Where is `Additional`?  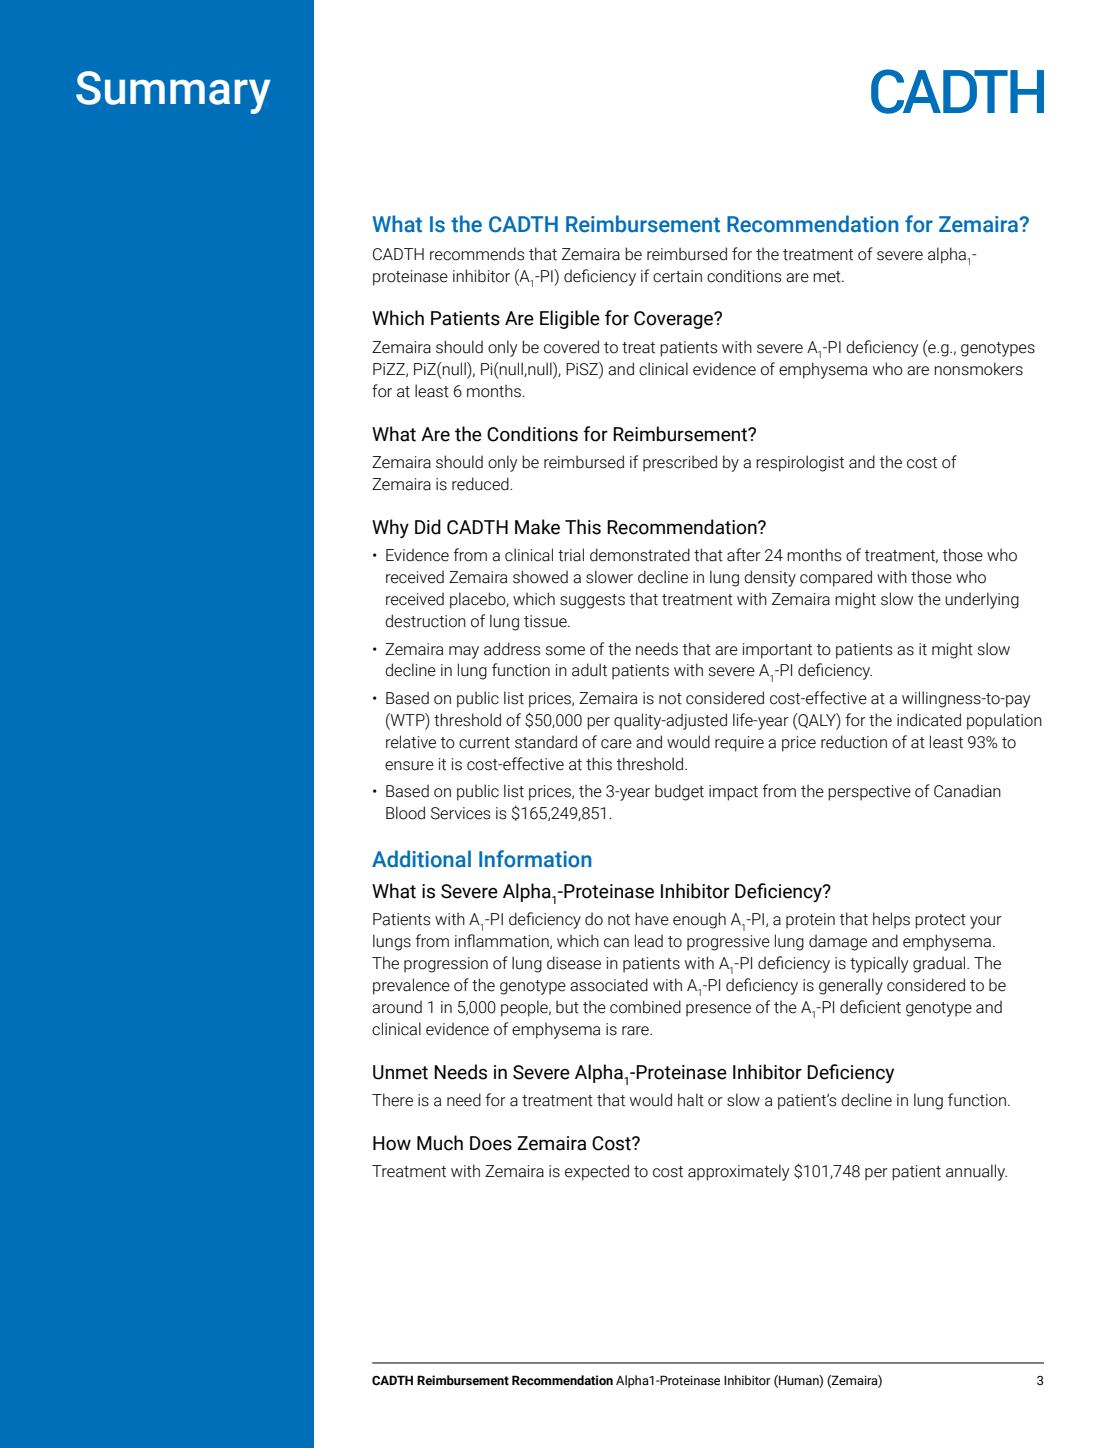 Additional is located at coordinates (421, 859).
